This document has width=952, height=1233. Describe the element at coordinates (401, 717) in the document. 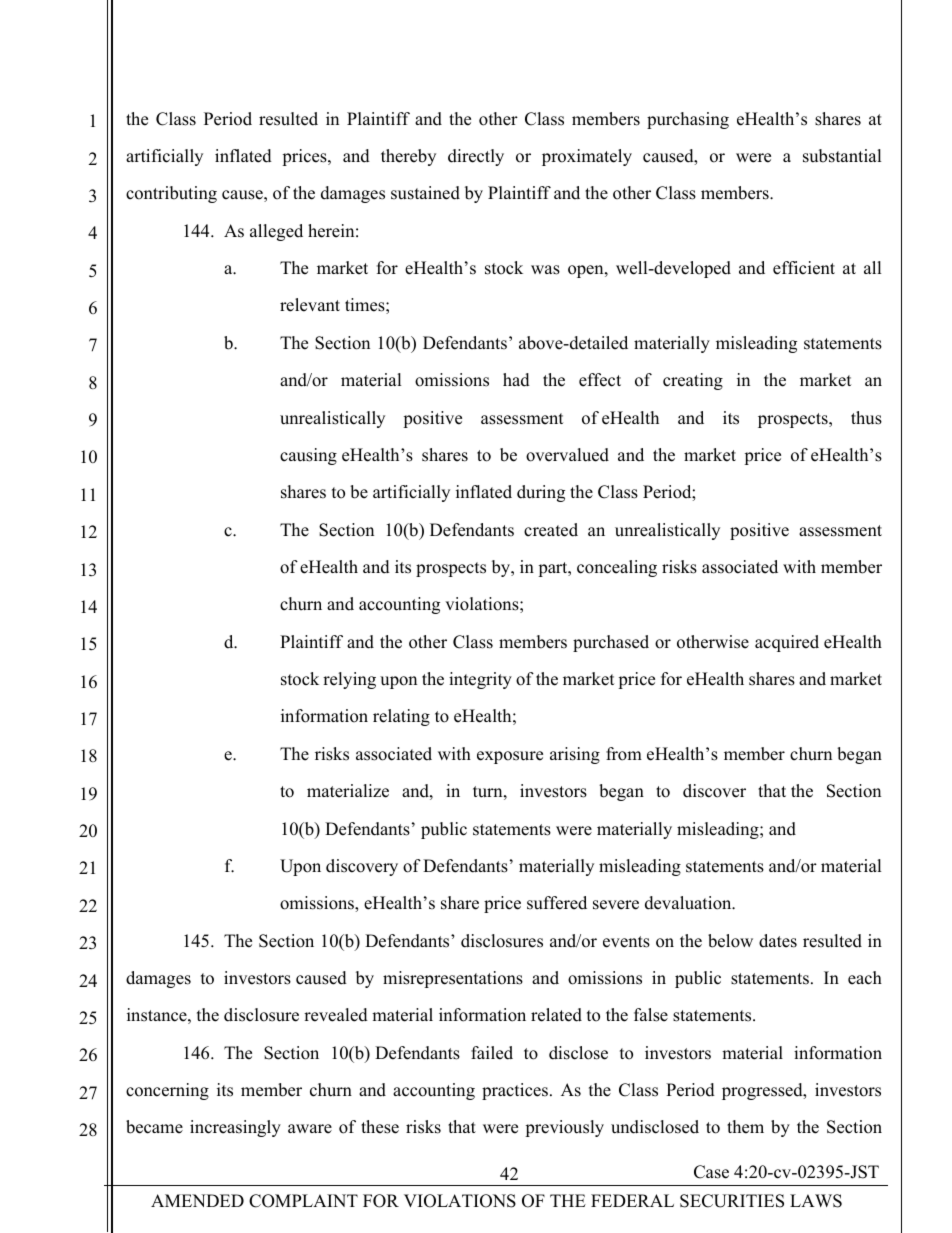

I see `relating` at that location.
